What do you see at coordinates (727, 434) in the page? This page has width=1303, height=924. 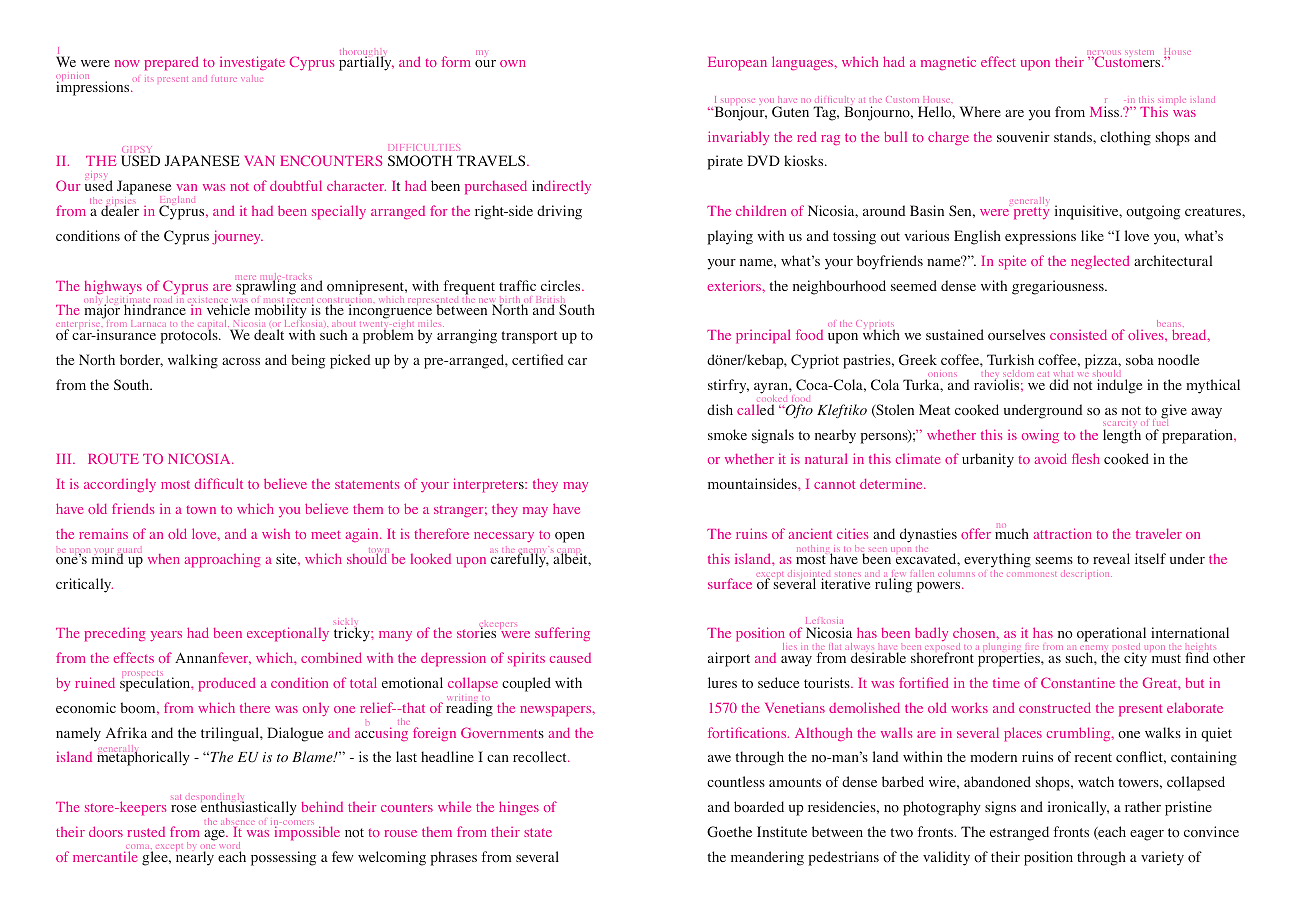 I see `smoke` at bounding box center [727, 434].
